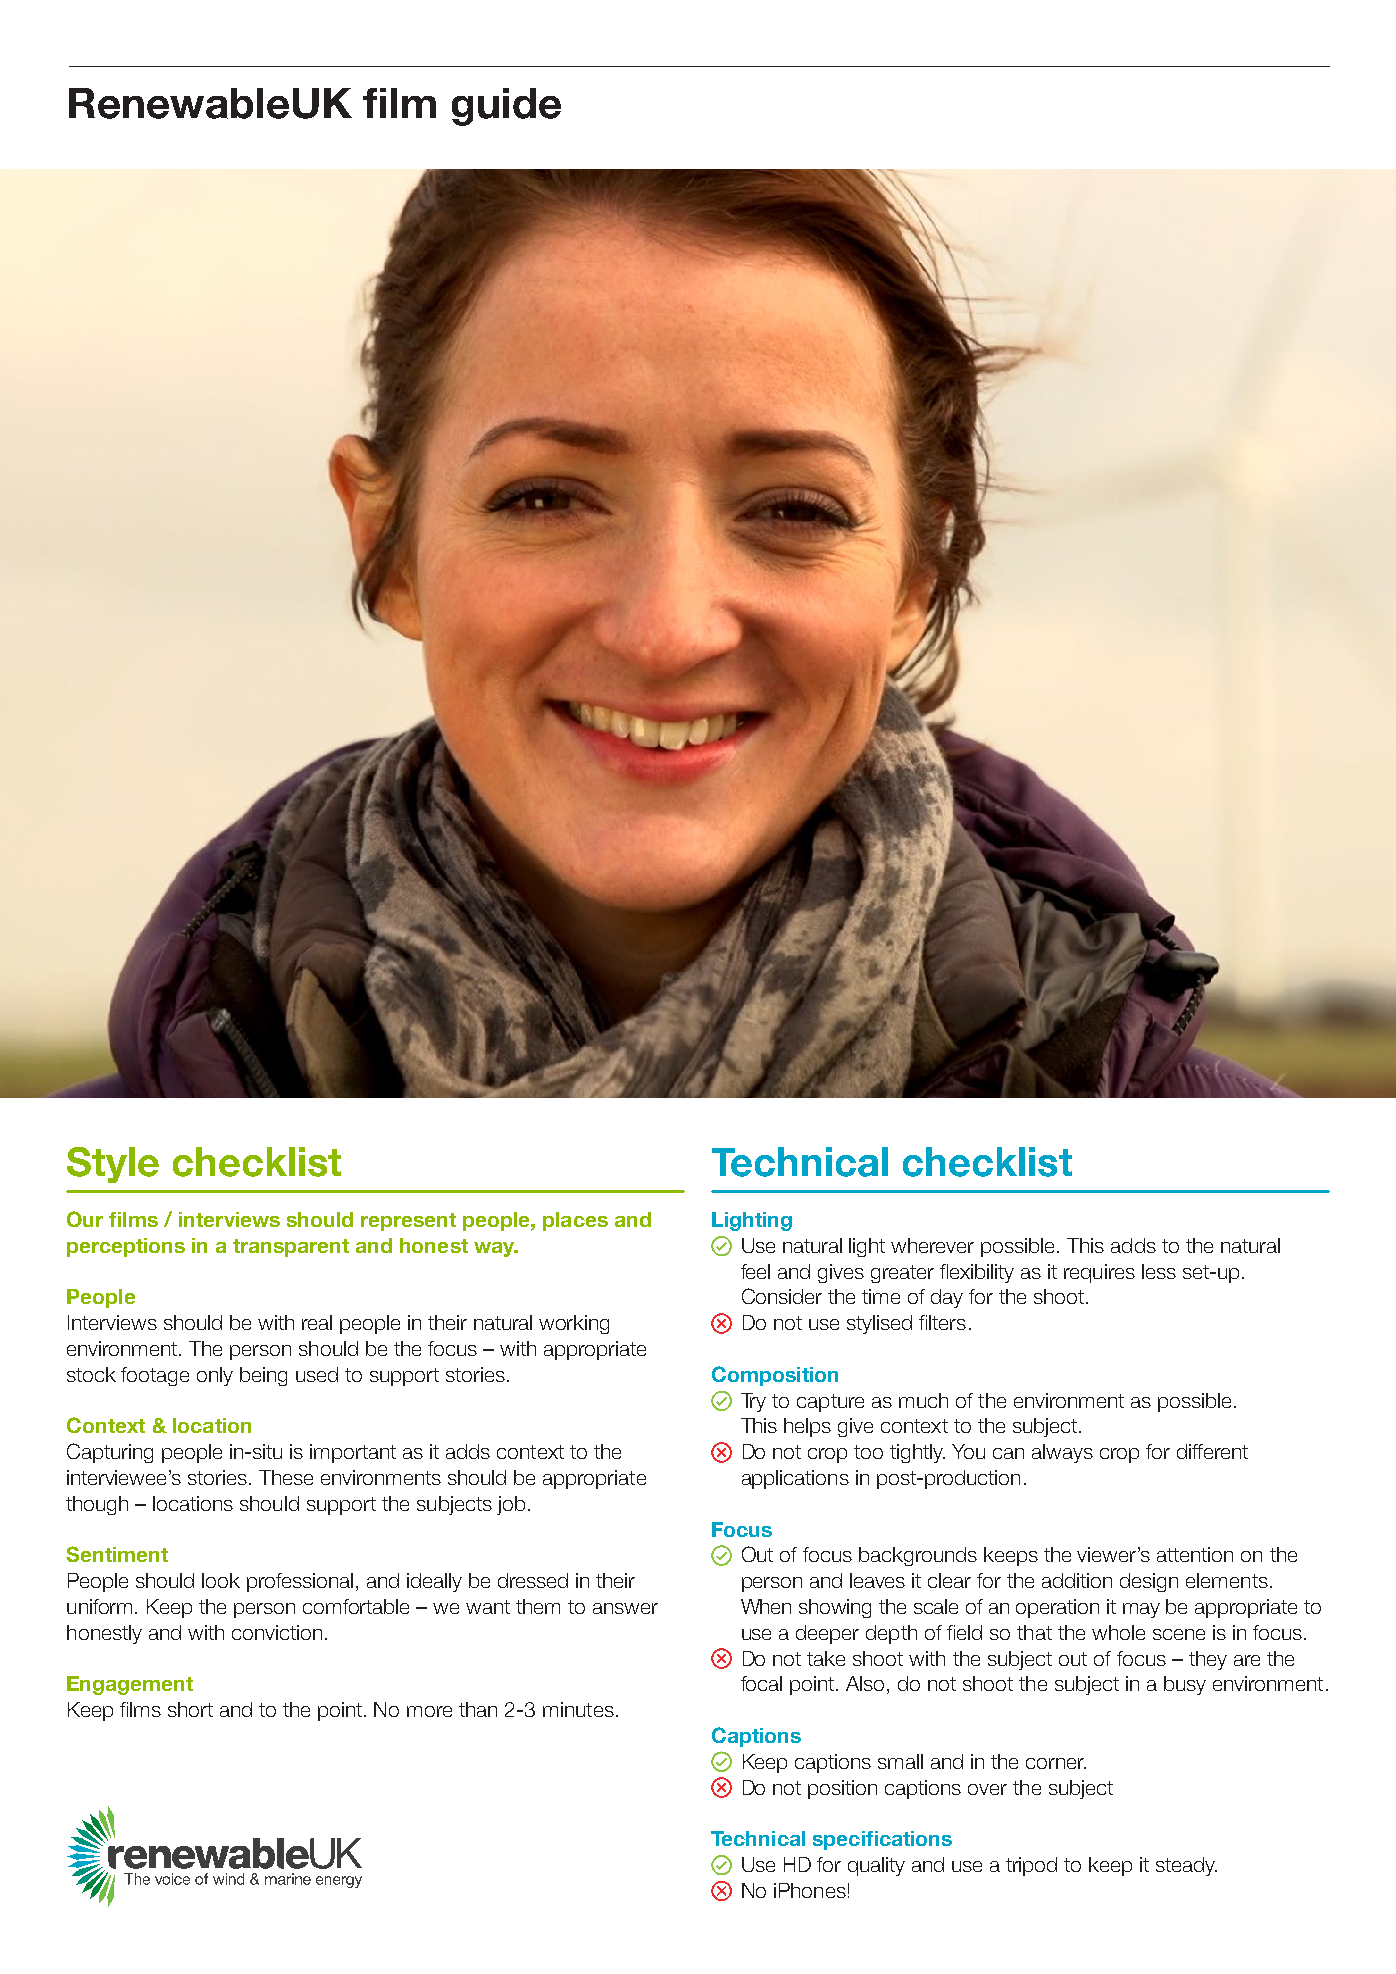  What do you see at coordinates (85, 1219) in the screenshot?
I see `Our` at bounding box center [85, 1219].
